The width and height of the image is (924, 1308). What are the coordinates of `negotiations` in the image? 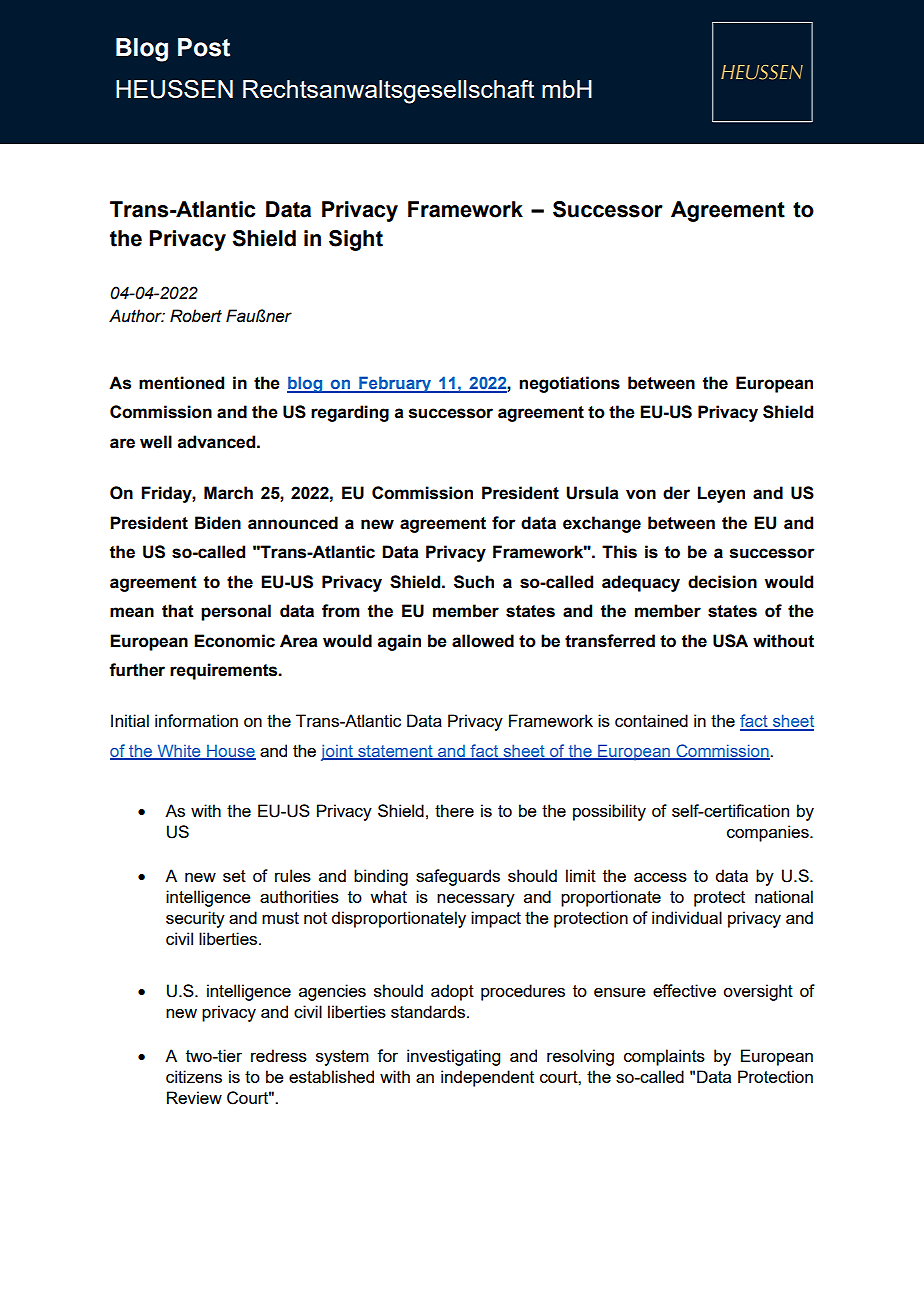 It's located at (569, 384).
